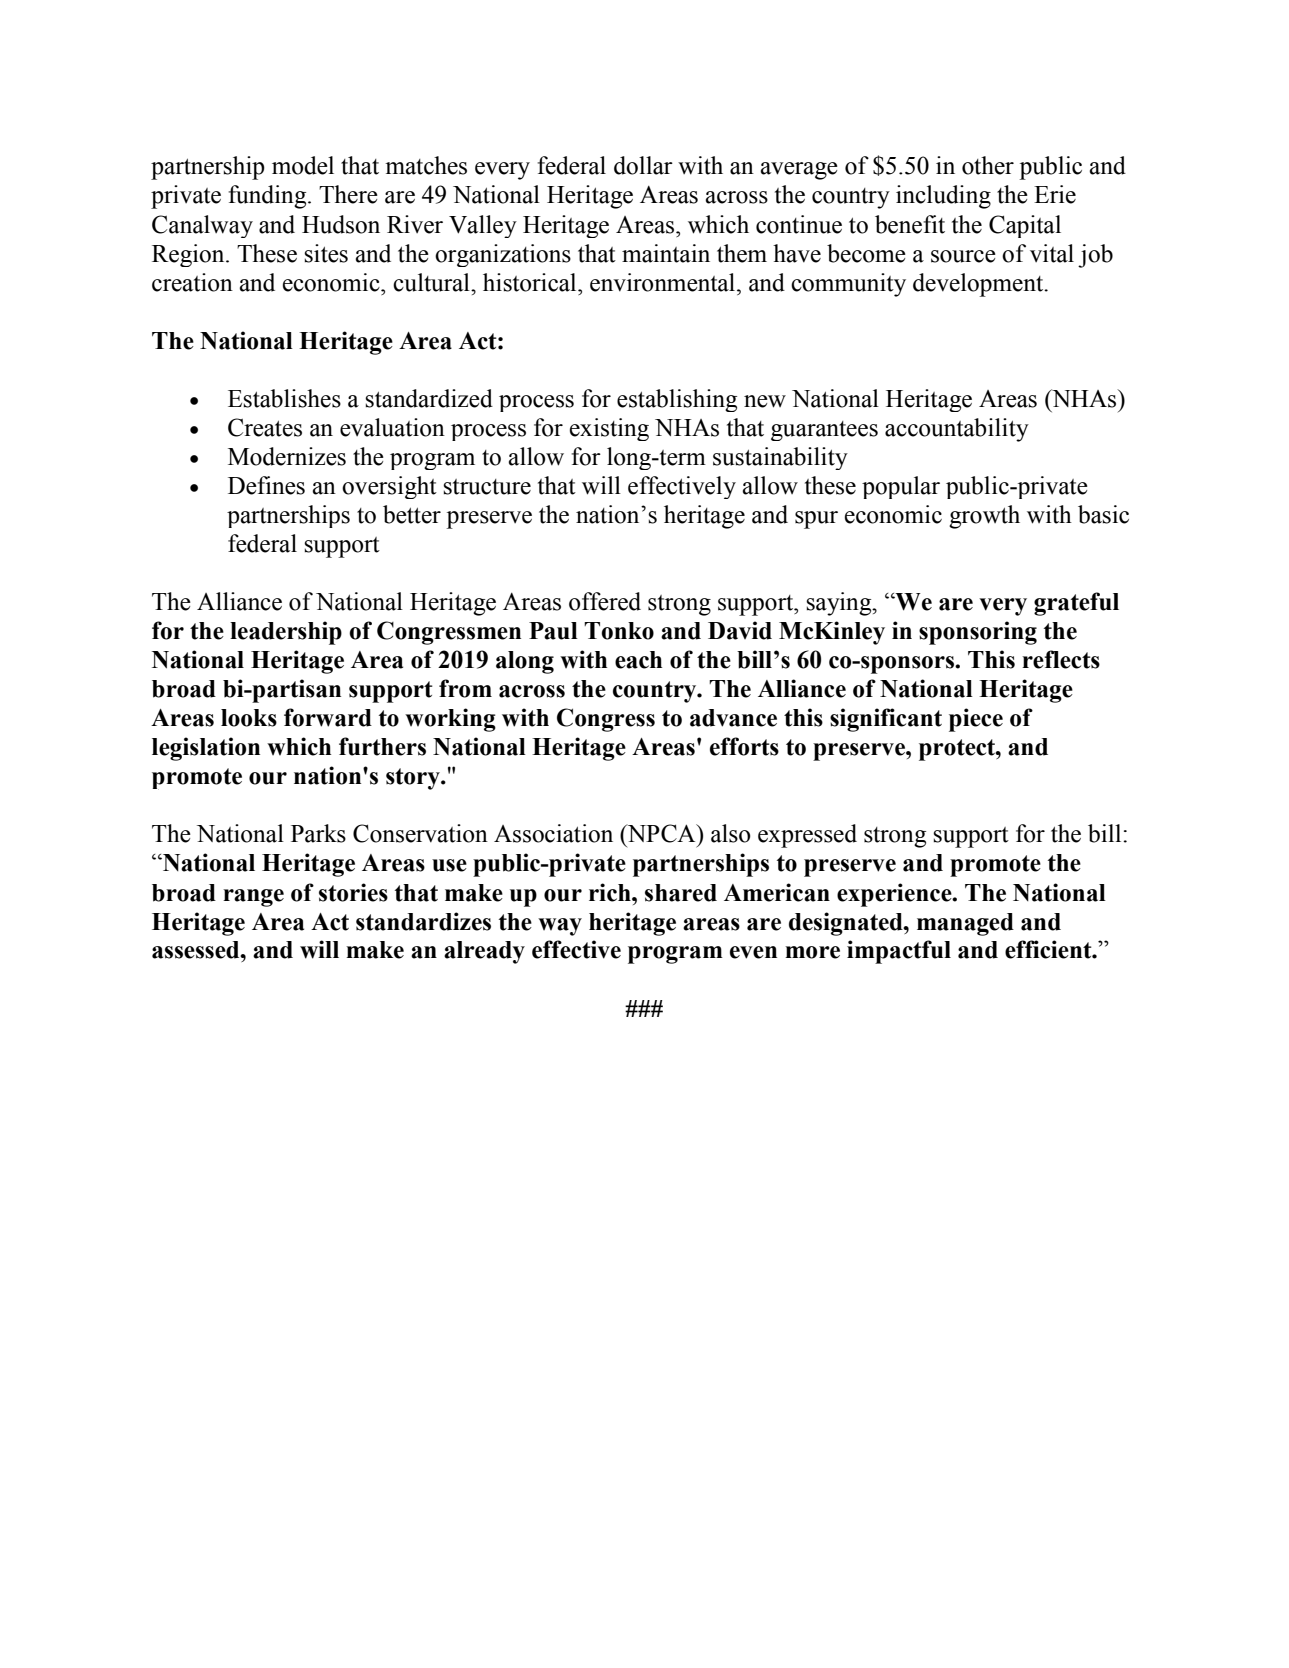 This document has width=1289, height=1668. Describe the element at coordinates (412, 514) in the document. I see `better` at that location.
